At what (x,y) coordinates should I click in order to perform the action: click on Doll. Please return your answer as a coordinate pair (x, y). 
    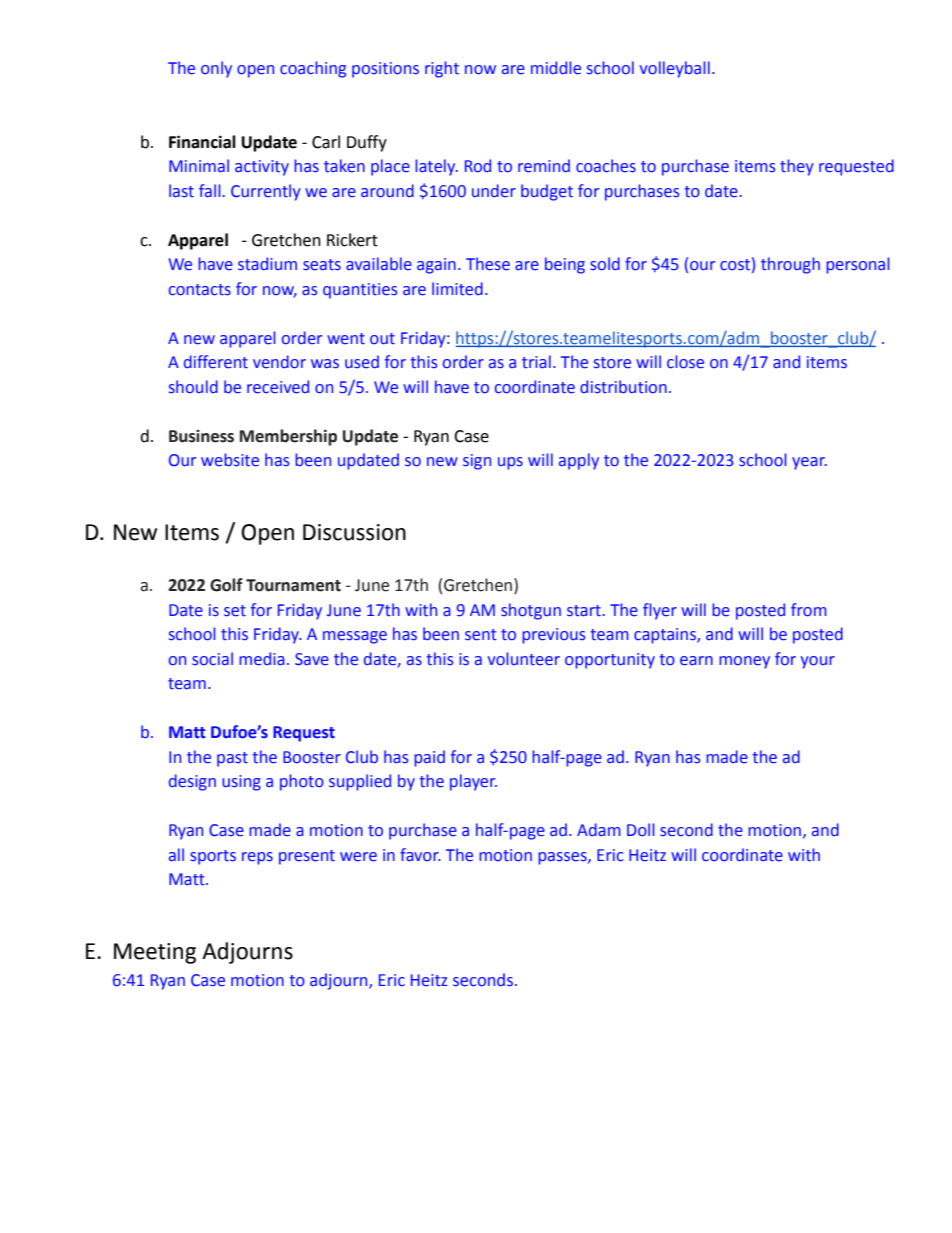
    Looking at the image, I should click on (641, 830).
